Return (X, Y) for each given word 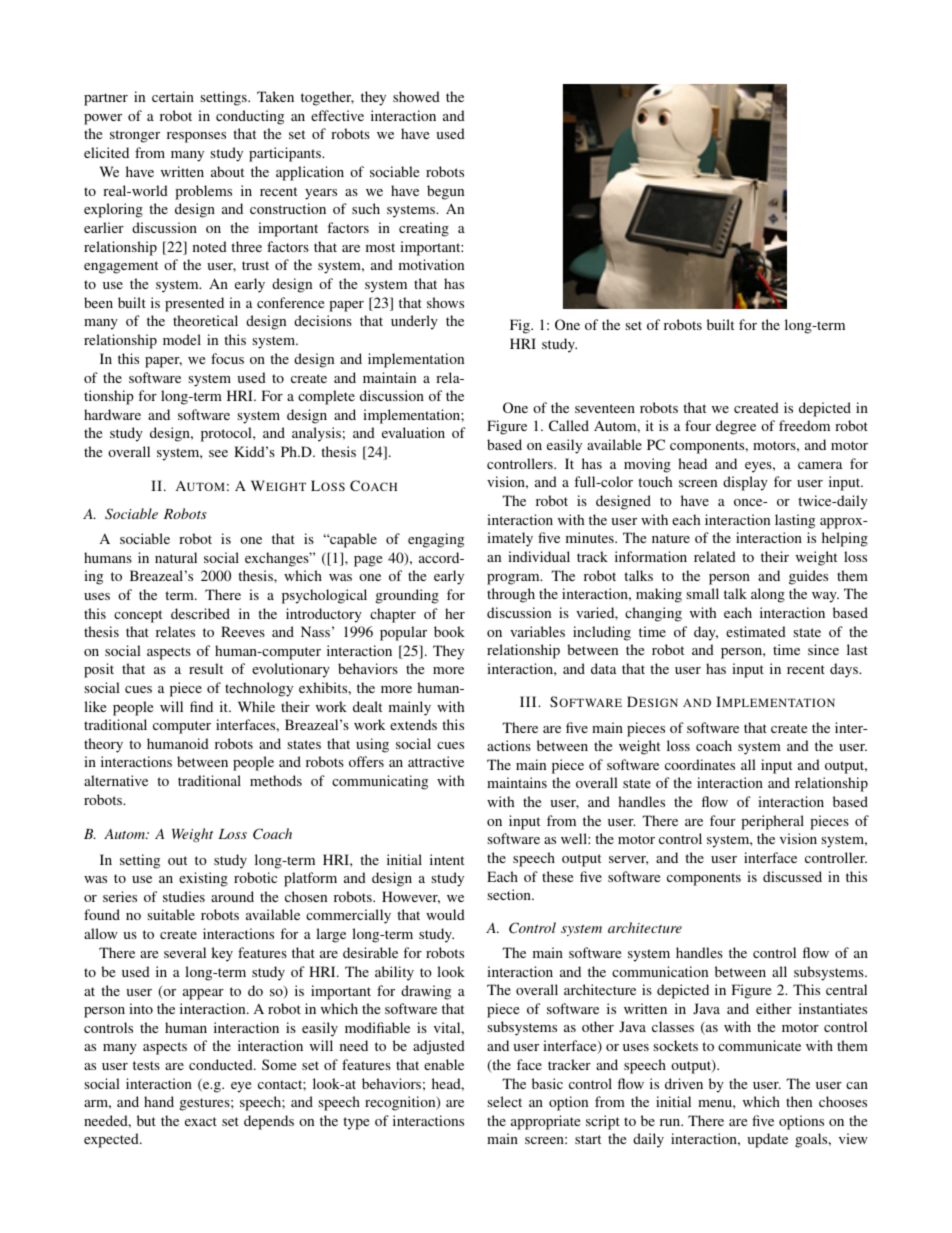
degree (736, 427)
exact (201, 1121)
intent (447, 859)
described (200, 613)
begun (445, 192)
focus (227, 358)
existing (203, 879)
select (504, 1101)
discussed (792, 876)
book (449, 631)
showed (416, 96)
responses (196, 137)
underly (414, 322)
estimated (756, 631)
